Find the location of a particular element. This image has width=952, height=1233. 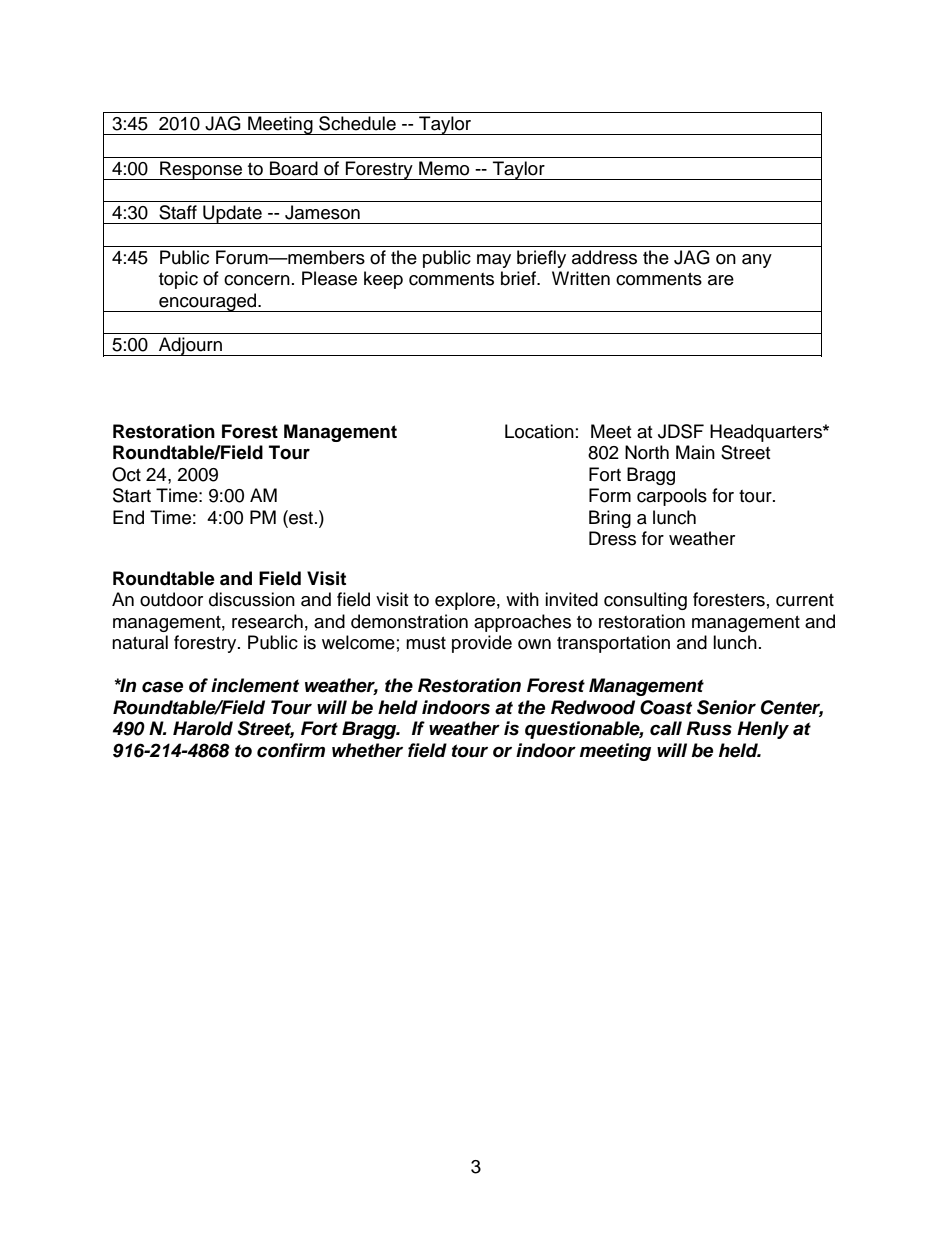

Harold is located at coordinates (203, 728).
